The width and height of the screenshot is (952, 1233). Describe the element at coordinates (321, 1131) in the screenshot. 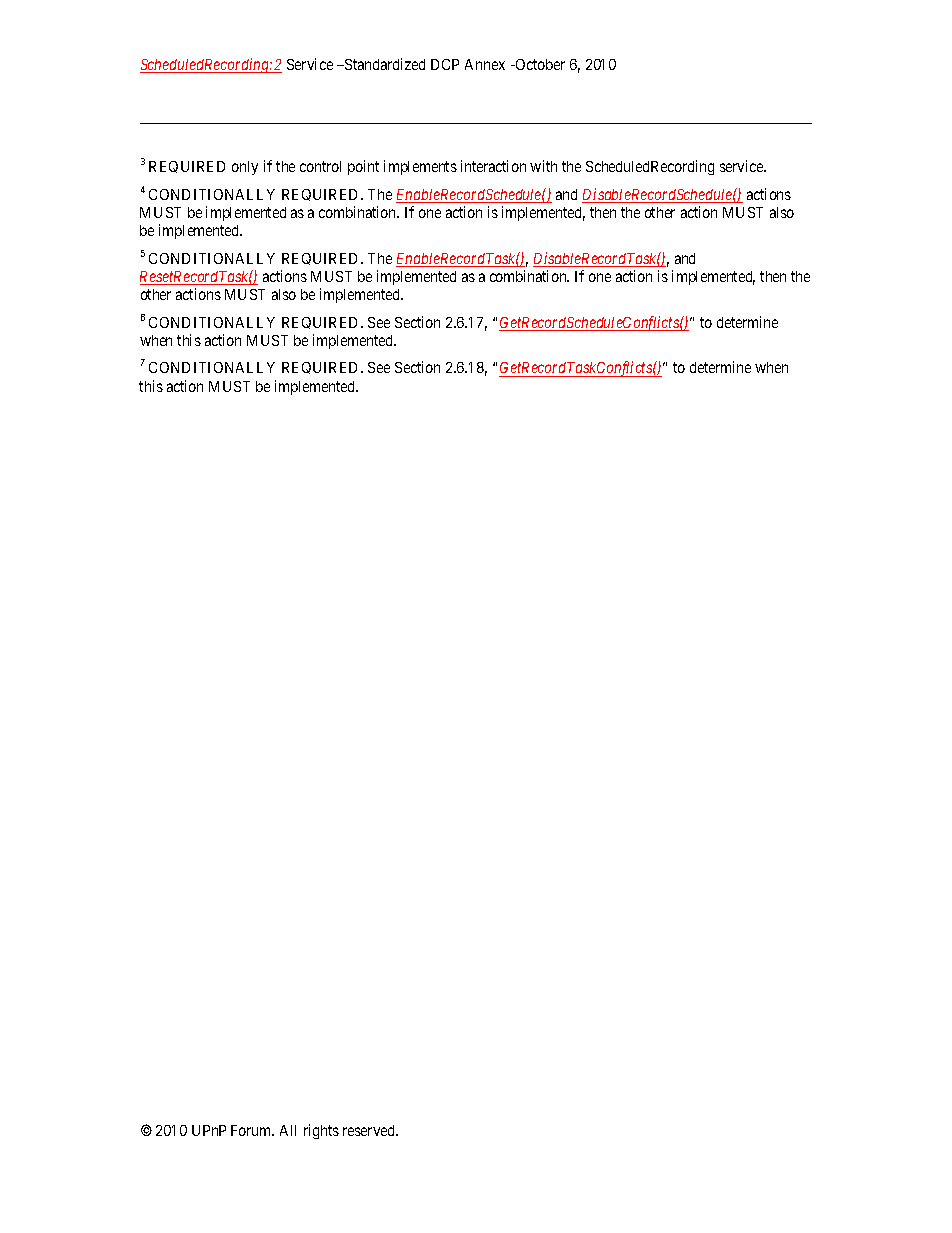

I see `rights` at that location.
